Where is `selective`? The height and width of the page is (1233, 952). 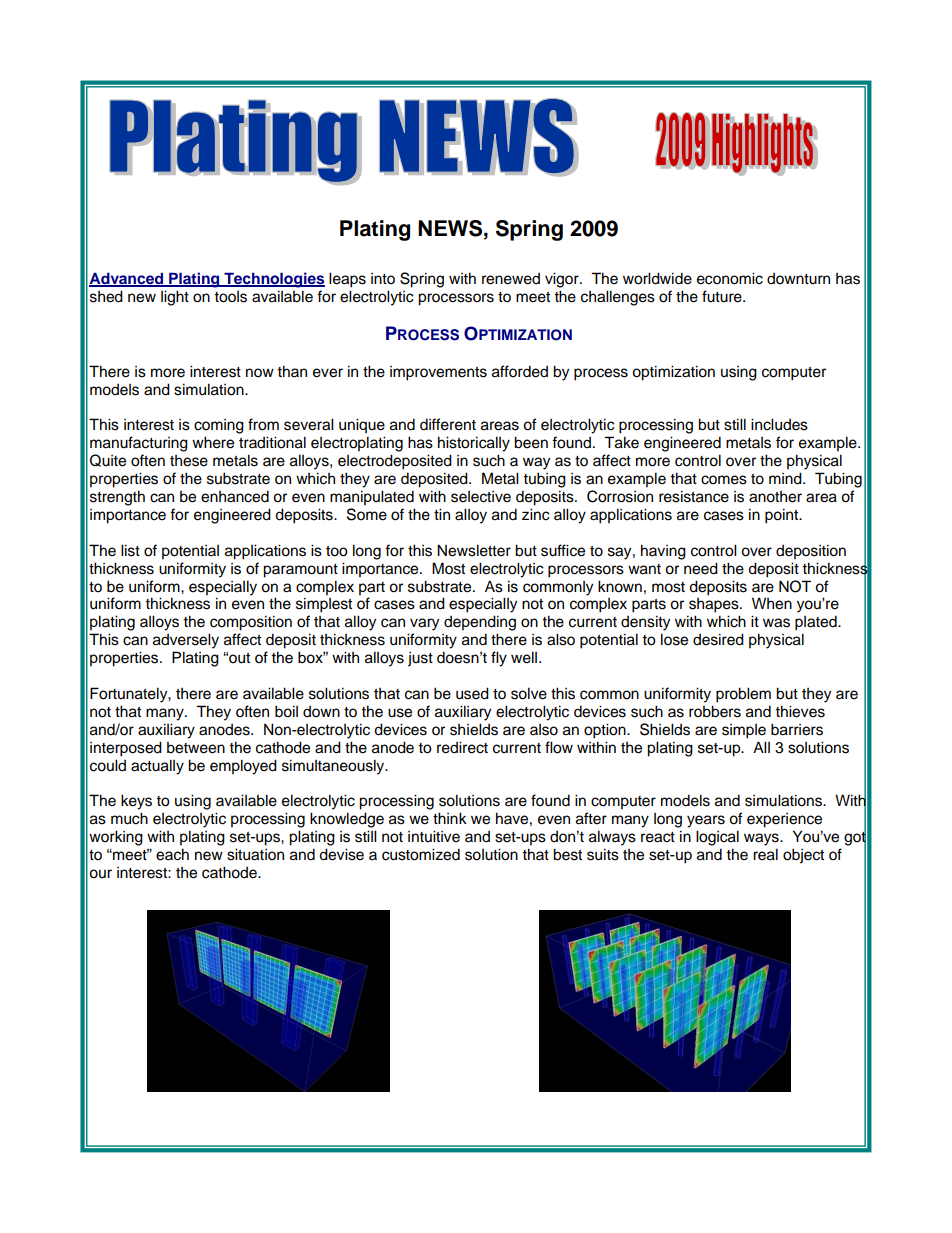
selective is located at coordinates (481, 497).
